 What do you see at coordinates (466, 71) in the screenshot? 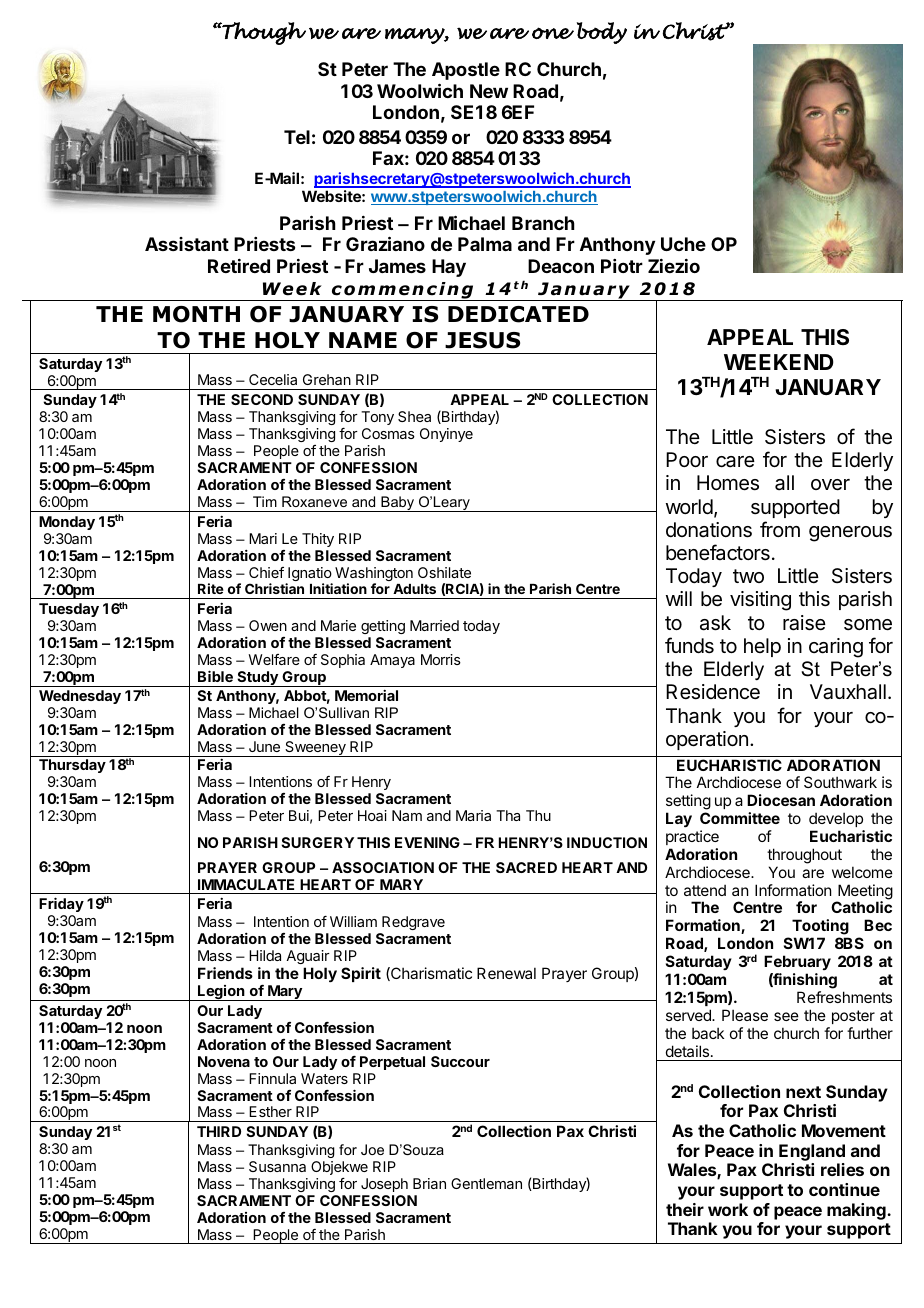
I see `Apostle` at bounding box center [466, 71].
